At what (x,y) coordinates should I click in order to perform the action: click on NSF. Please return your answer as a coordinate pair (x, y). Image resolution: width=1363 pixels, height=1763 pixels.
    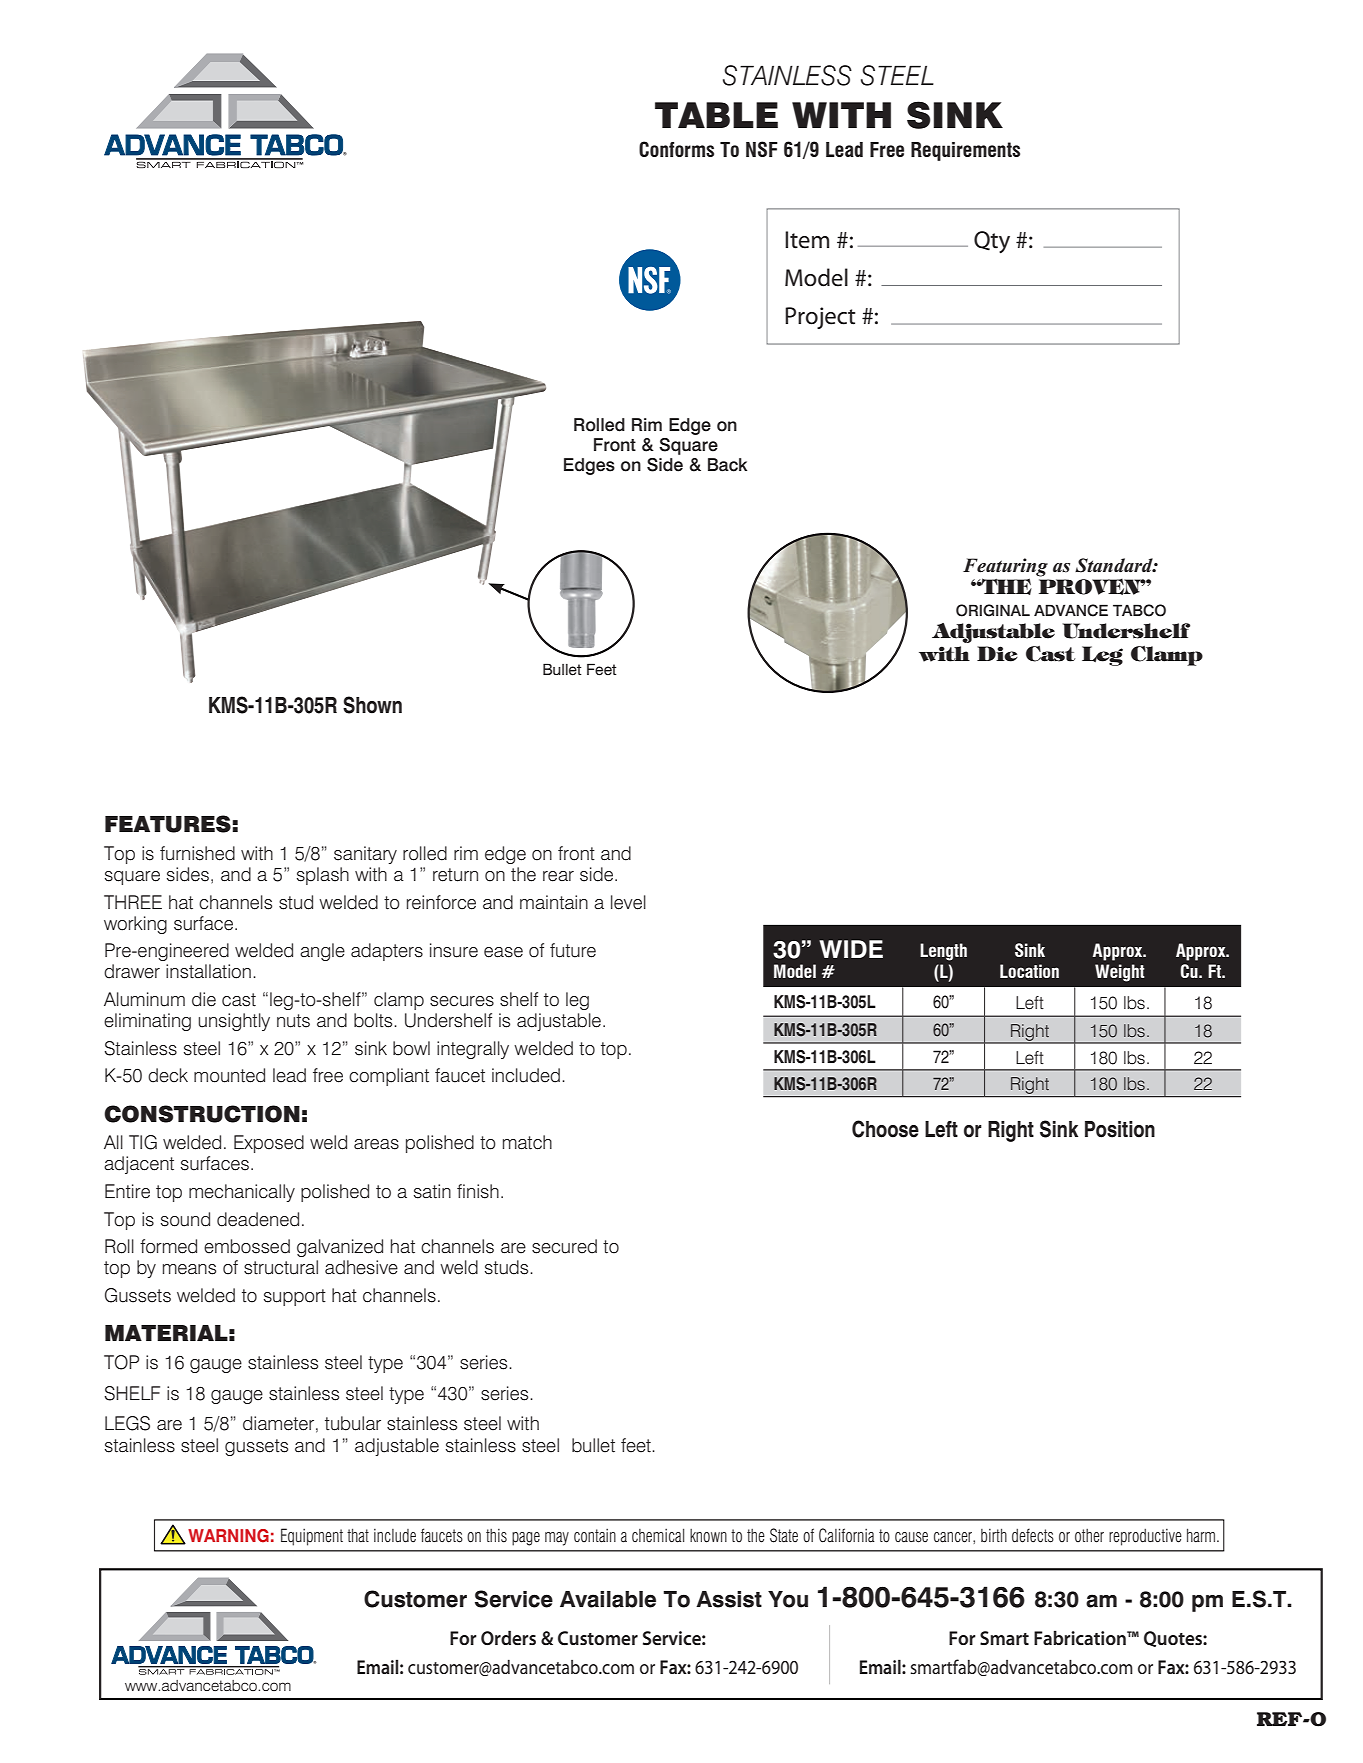
    Looking at the image, I should click on (762, 149).
